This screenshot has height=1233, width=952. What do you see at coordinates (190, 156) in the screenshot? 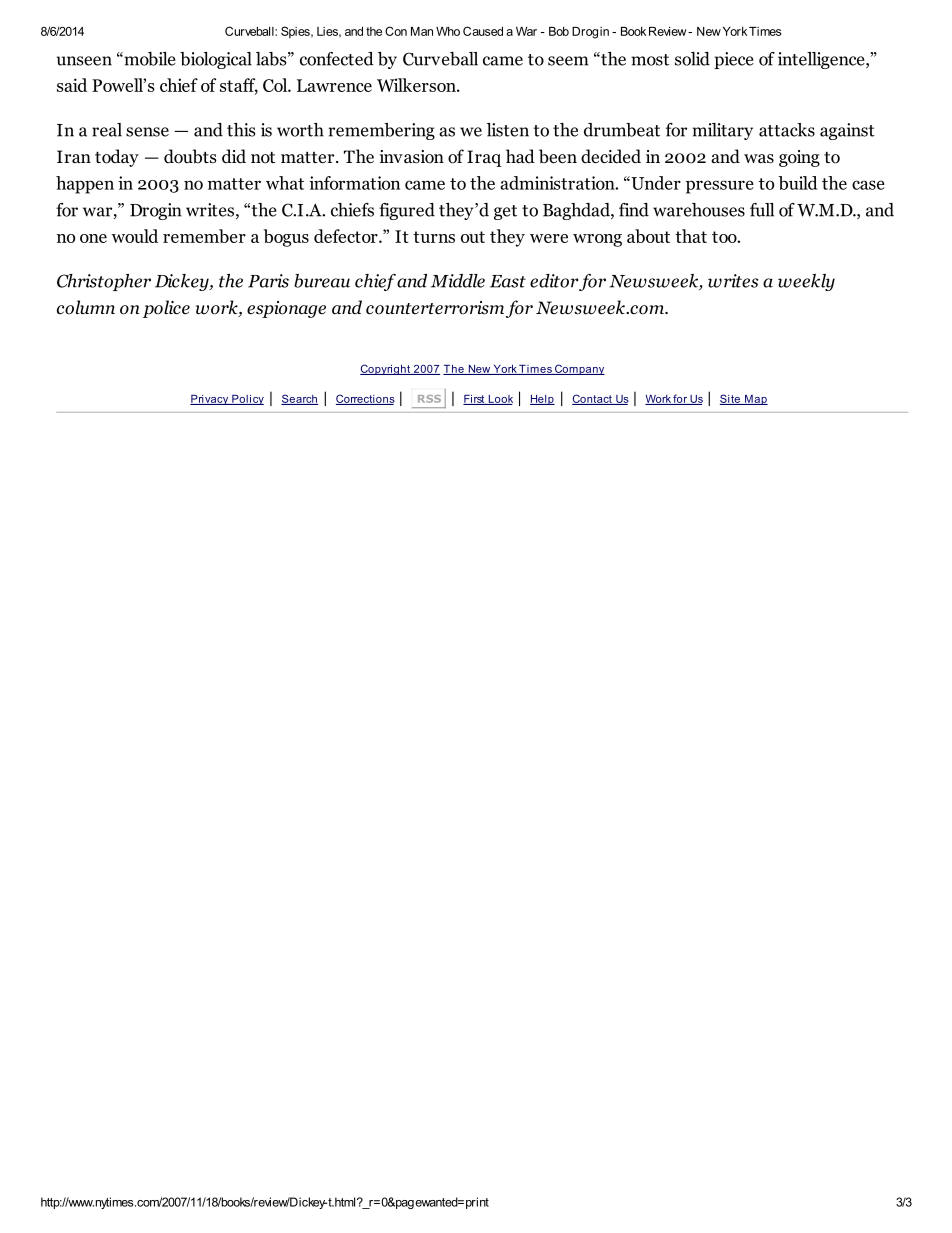
I see `doubts` at bounding box center [190, 156].
